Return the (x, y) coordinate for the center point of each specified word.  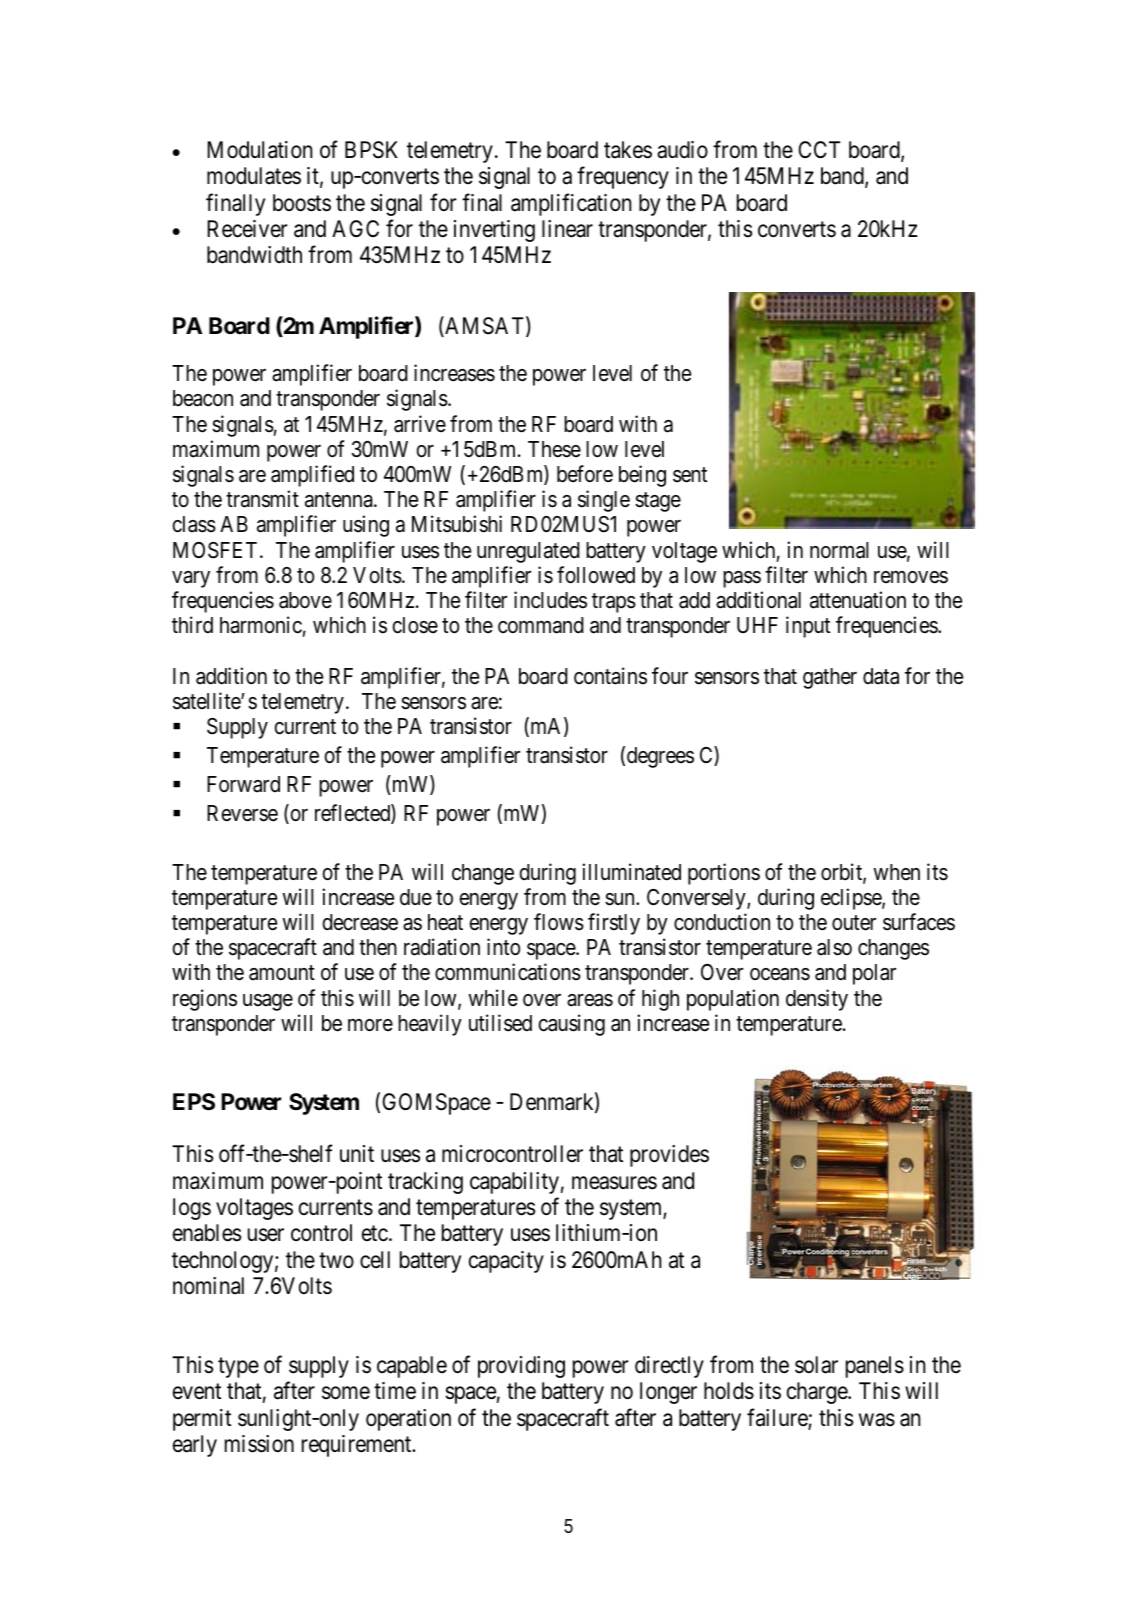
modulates (254, 176)
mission (259, 1444)
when (897, 872)
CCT (819, 149)
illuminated (631, 872)
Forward (243, 784)
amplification (571, 204)
